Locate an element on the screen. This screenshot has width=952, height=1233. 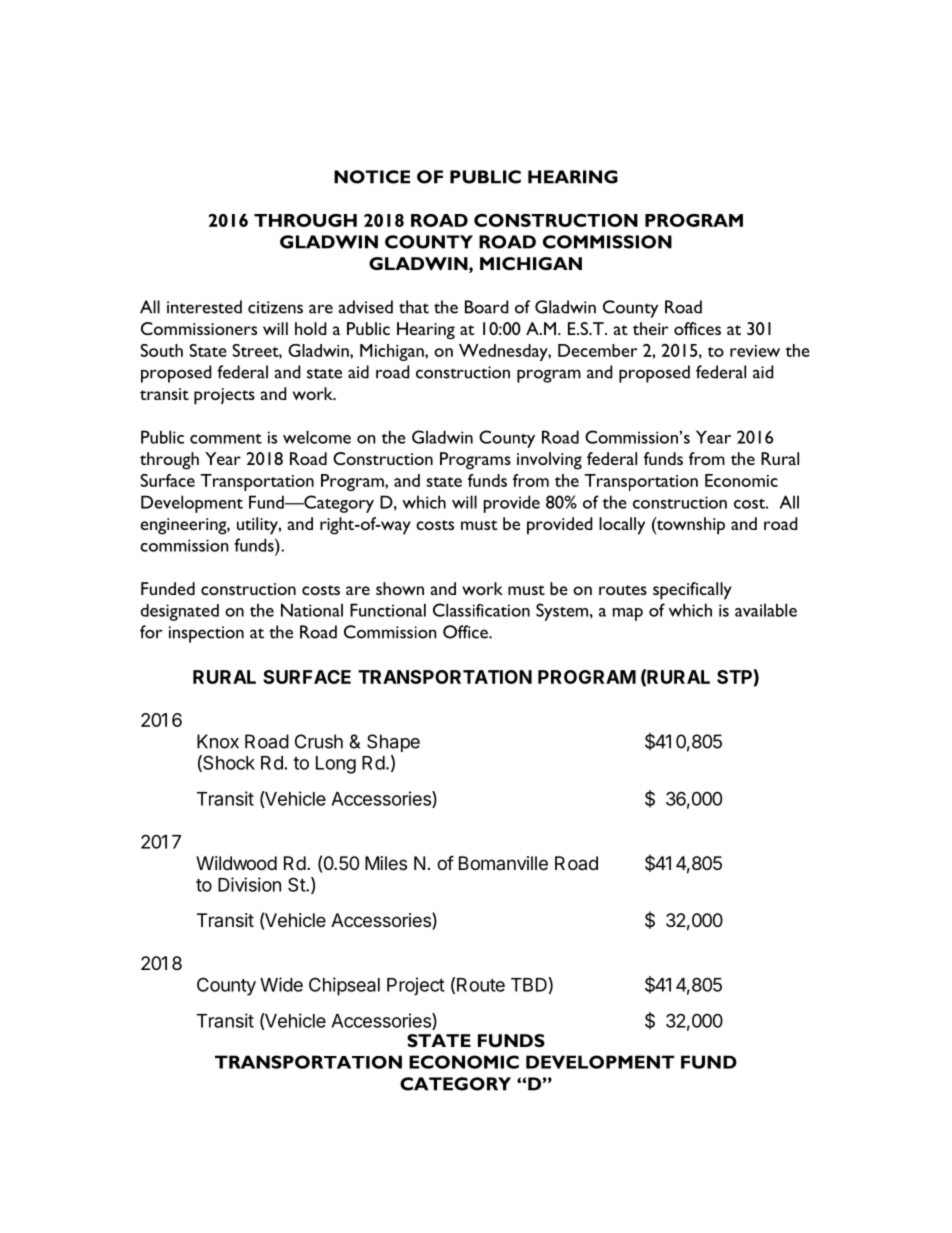
Classification is located at coordinates (481, 610).
